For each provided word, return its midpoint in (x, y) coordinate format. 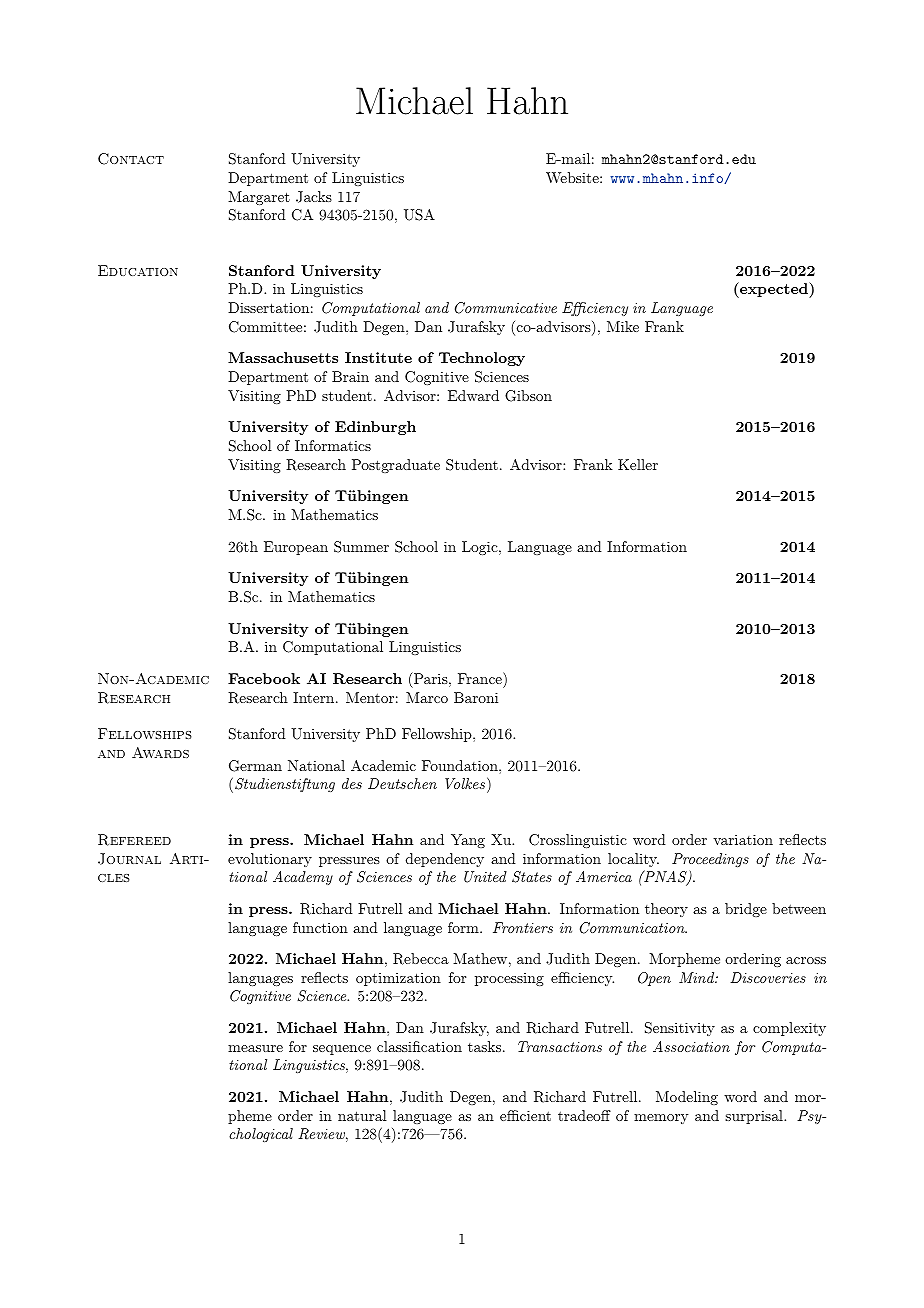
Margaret (259, 198)
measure (255, 1048)
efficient (525, 1115)
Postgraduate (396, 466)
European (296, 548)
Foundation (461, 765)
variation (743, 839)
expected (774, 290)
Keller (638, 464)
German (255, 766)
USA (419, 215)
